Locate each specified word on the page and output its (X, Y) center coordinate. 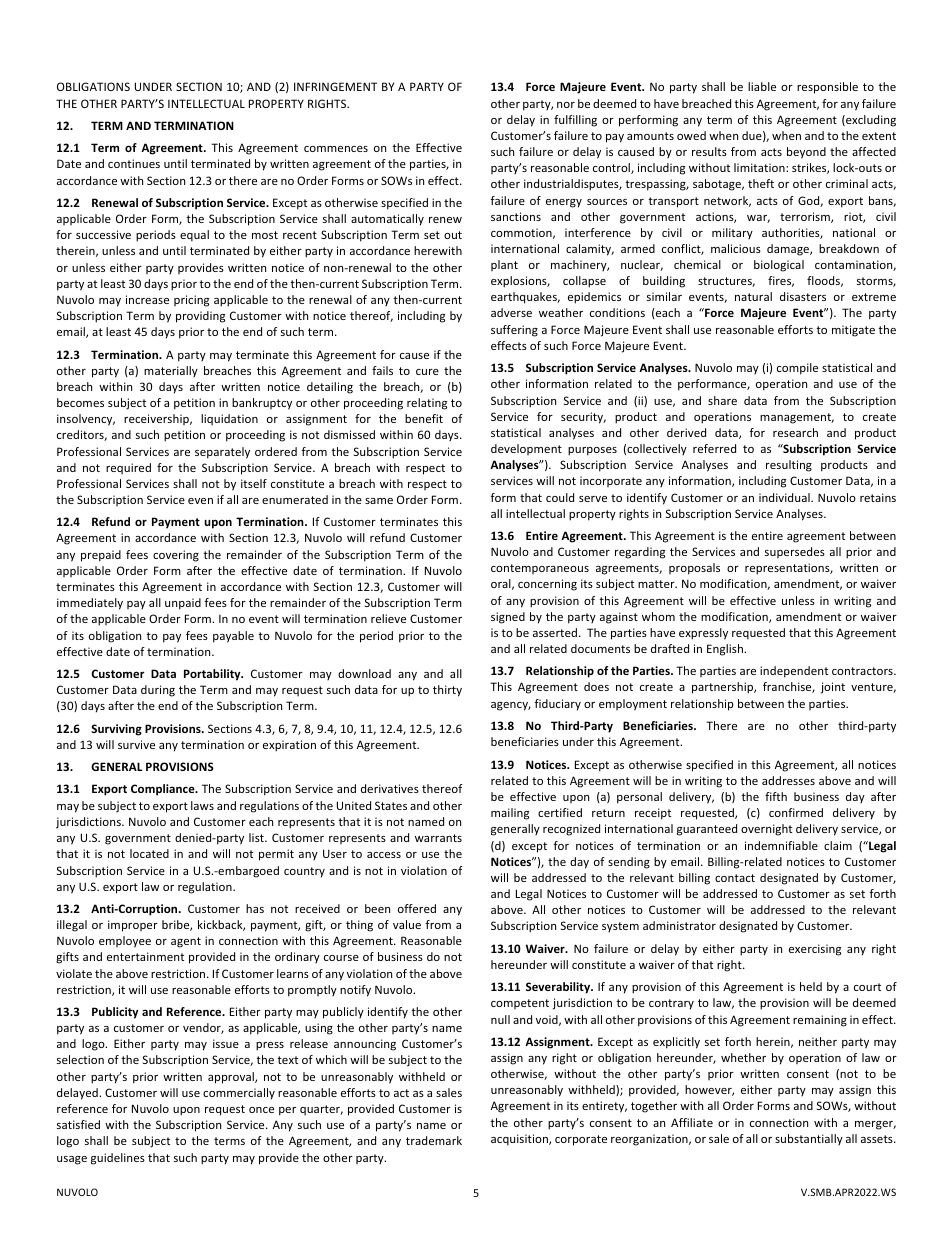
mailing (510, 814)
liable (762, 86)
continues (134, 163)
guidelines (118, 1159)
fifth (776, 796)
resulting (789, 466)
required (128, 469)
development (526, 449)
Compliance (164, 790)
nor (566, 105)
